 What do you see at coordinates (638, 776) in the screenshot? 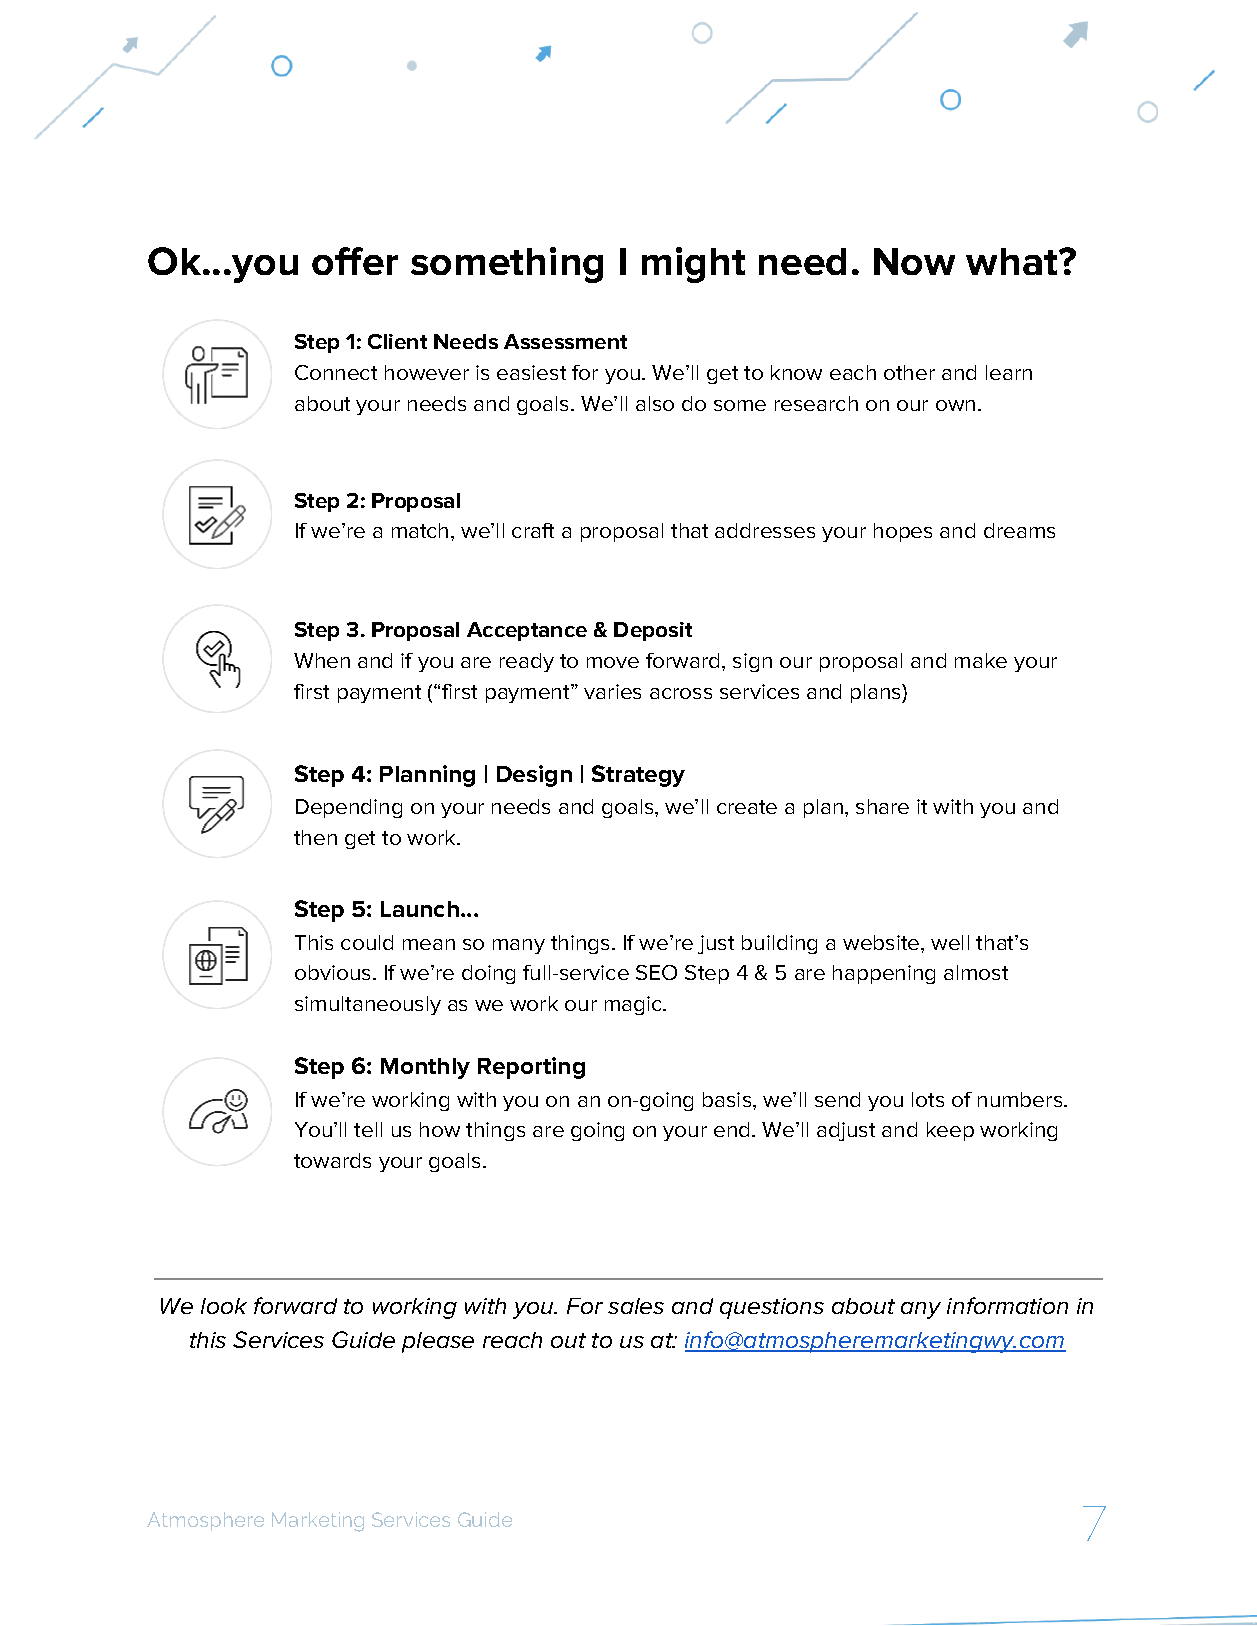
I see `Strategy` at bounding box center [638, 776].
